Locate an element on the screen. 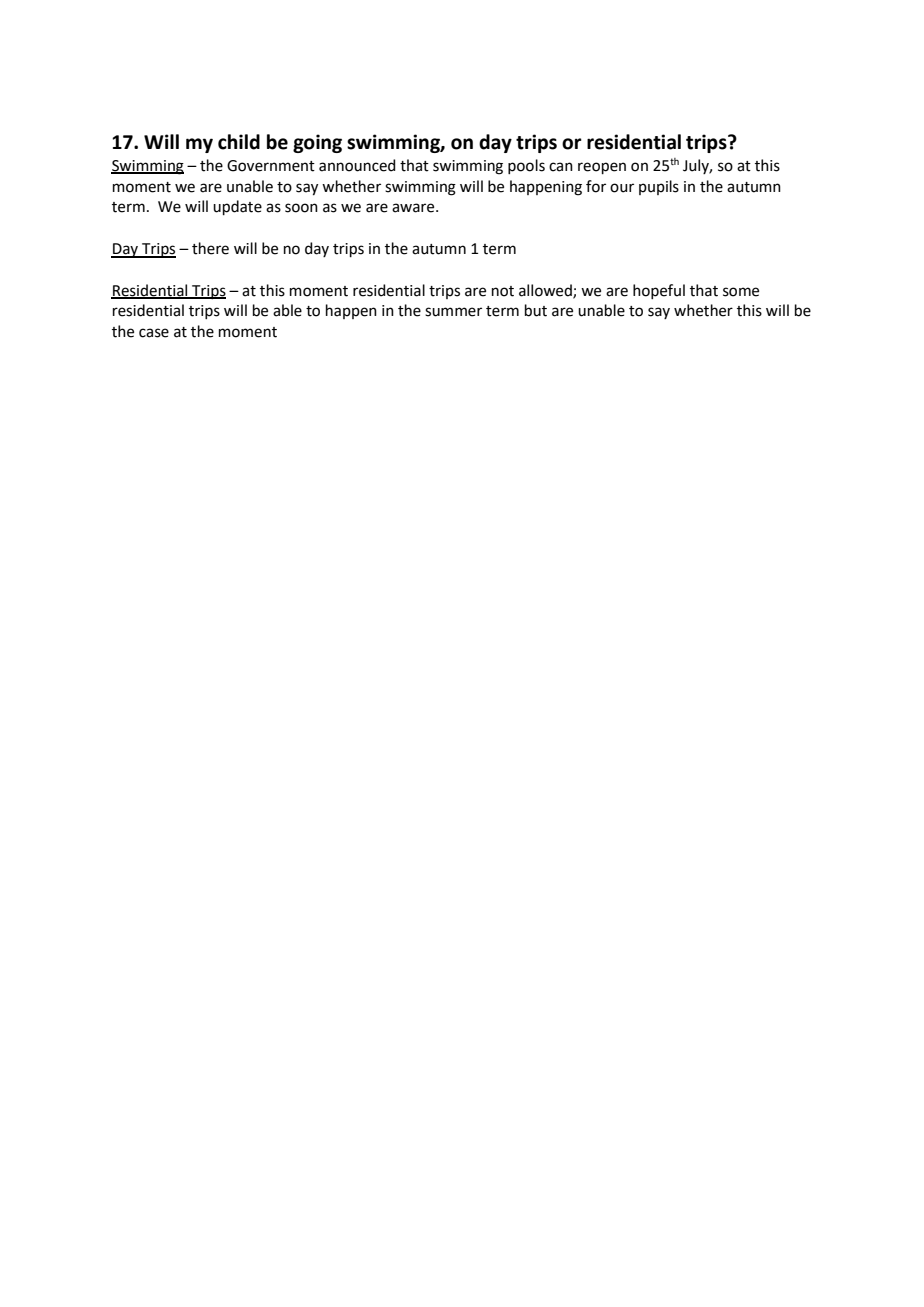  some is located at coordinates (741, 292).
